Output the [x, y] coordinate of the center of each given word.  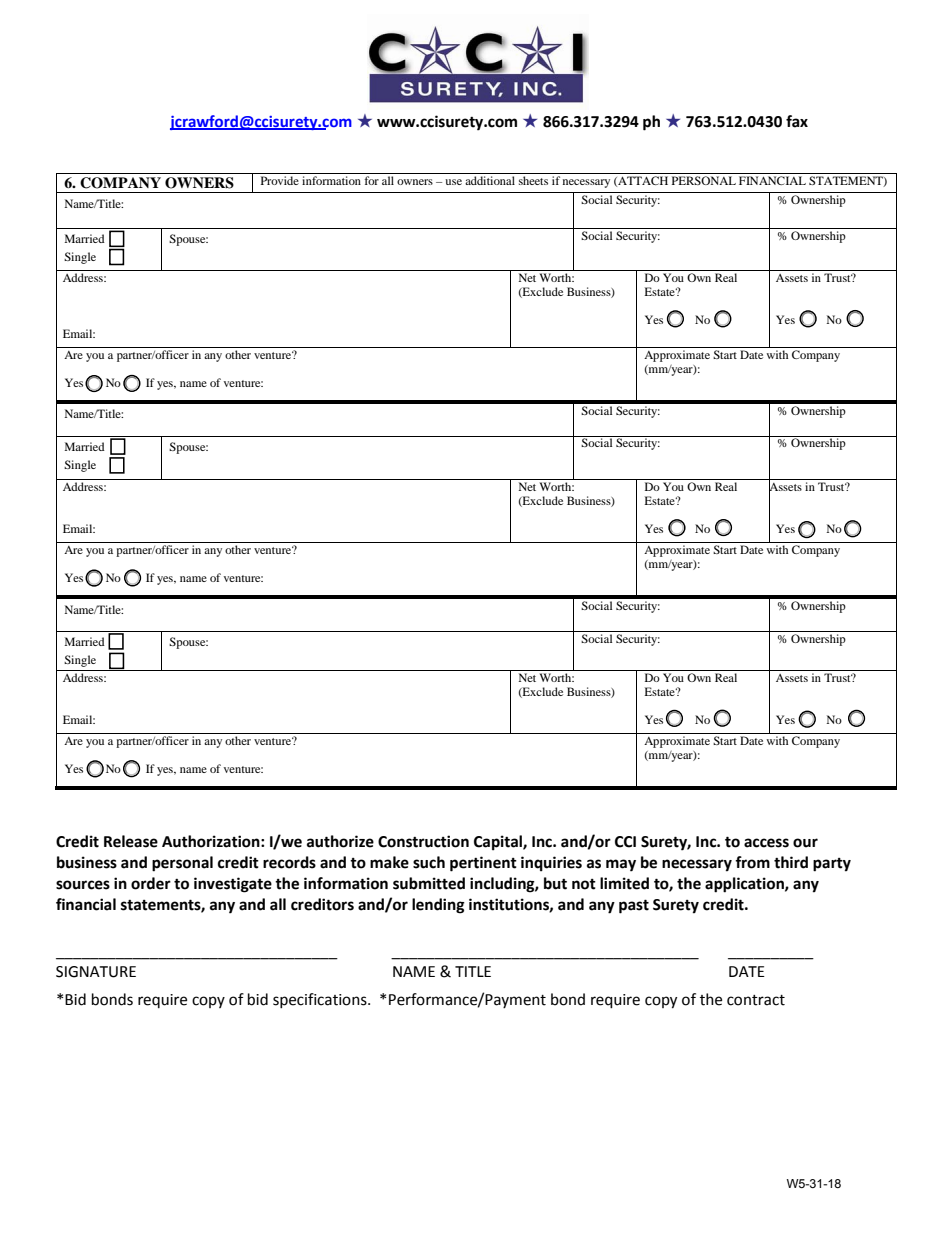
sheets [533, 180]
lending [438, 906]
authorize [340, 841]
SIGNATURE [96, 972]
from [752, 862]
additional [490, 180]
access [766, 843]
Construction [423, 841]
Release [131, 841]
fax [797, 121]
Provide [280, 180]
